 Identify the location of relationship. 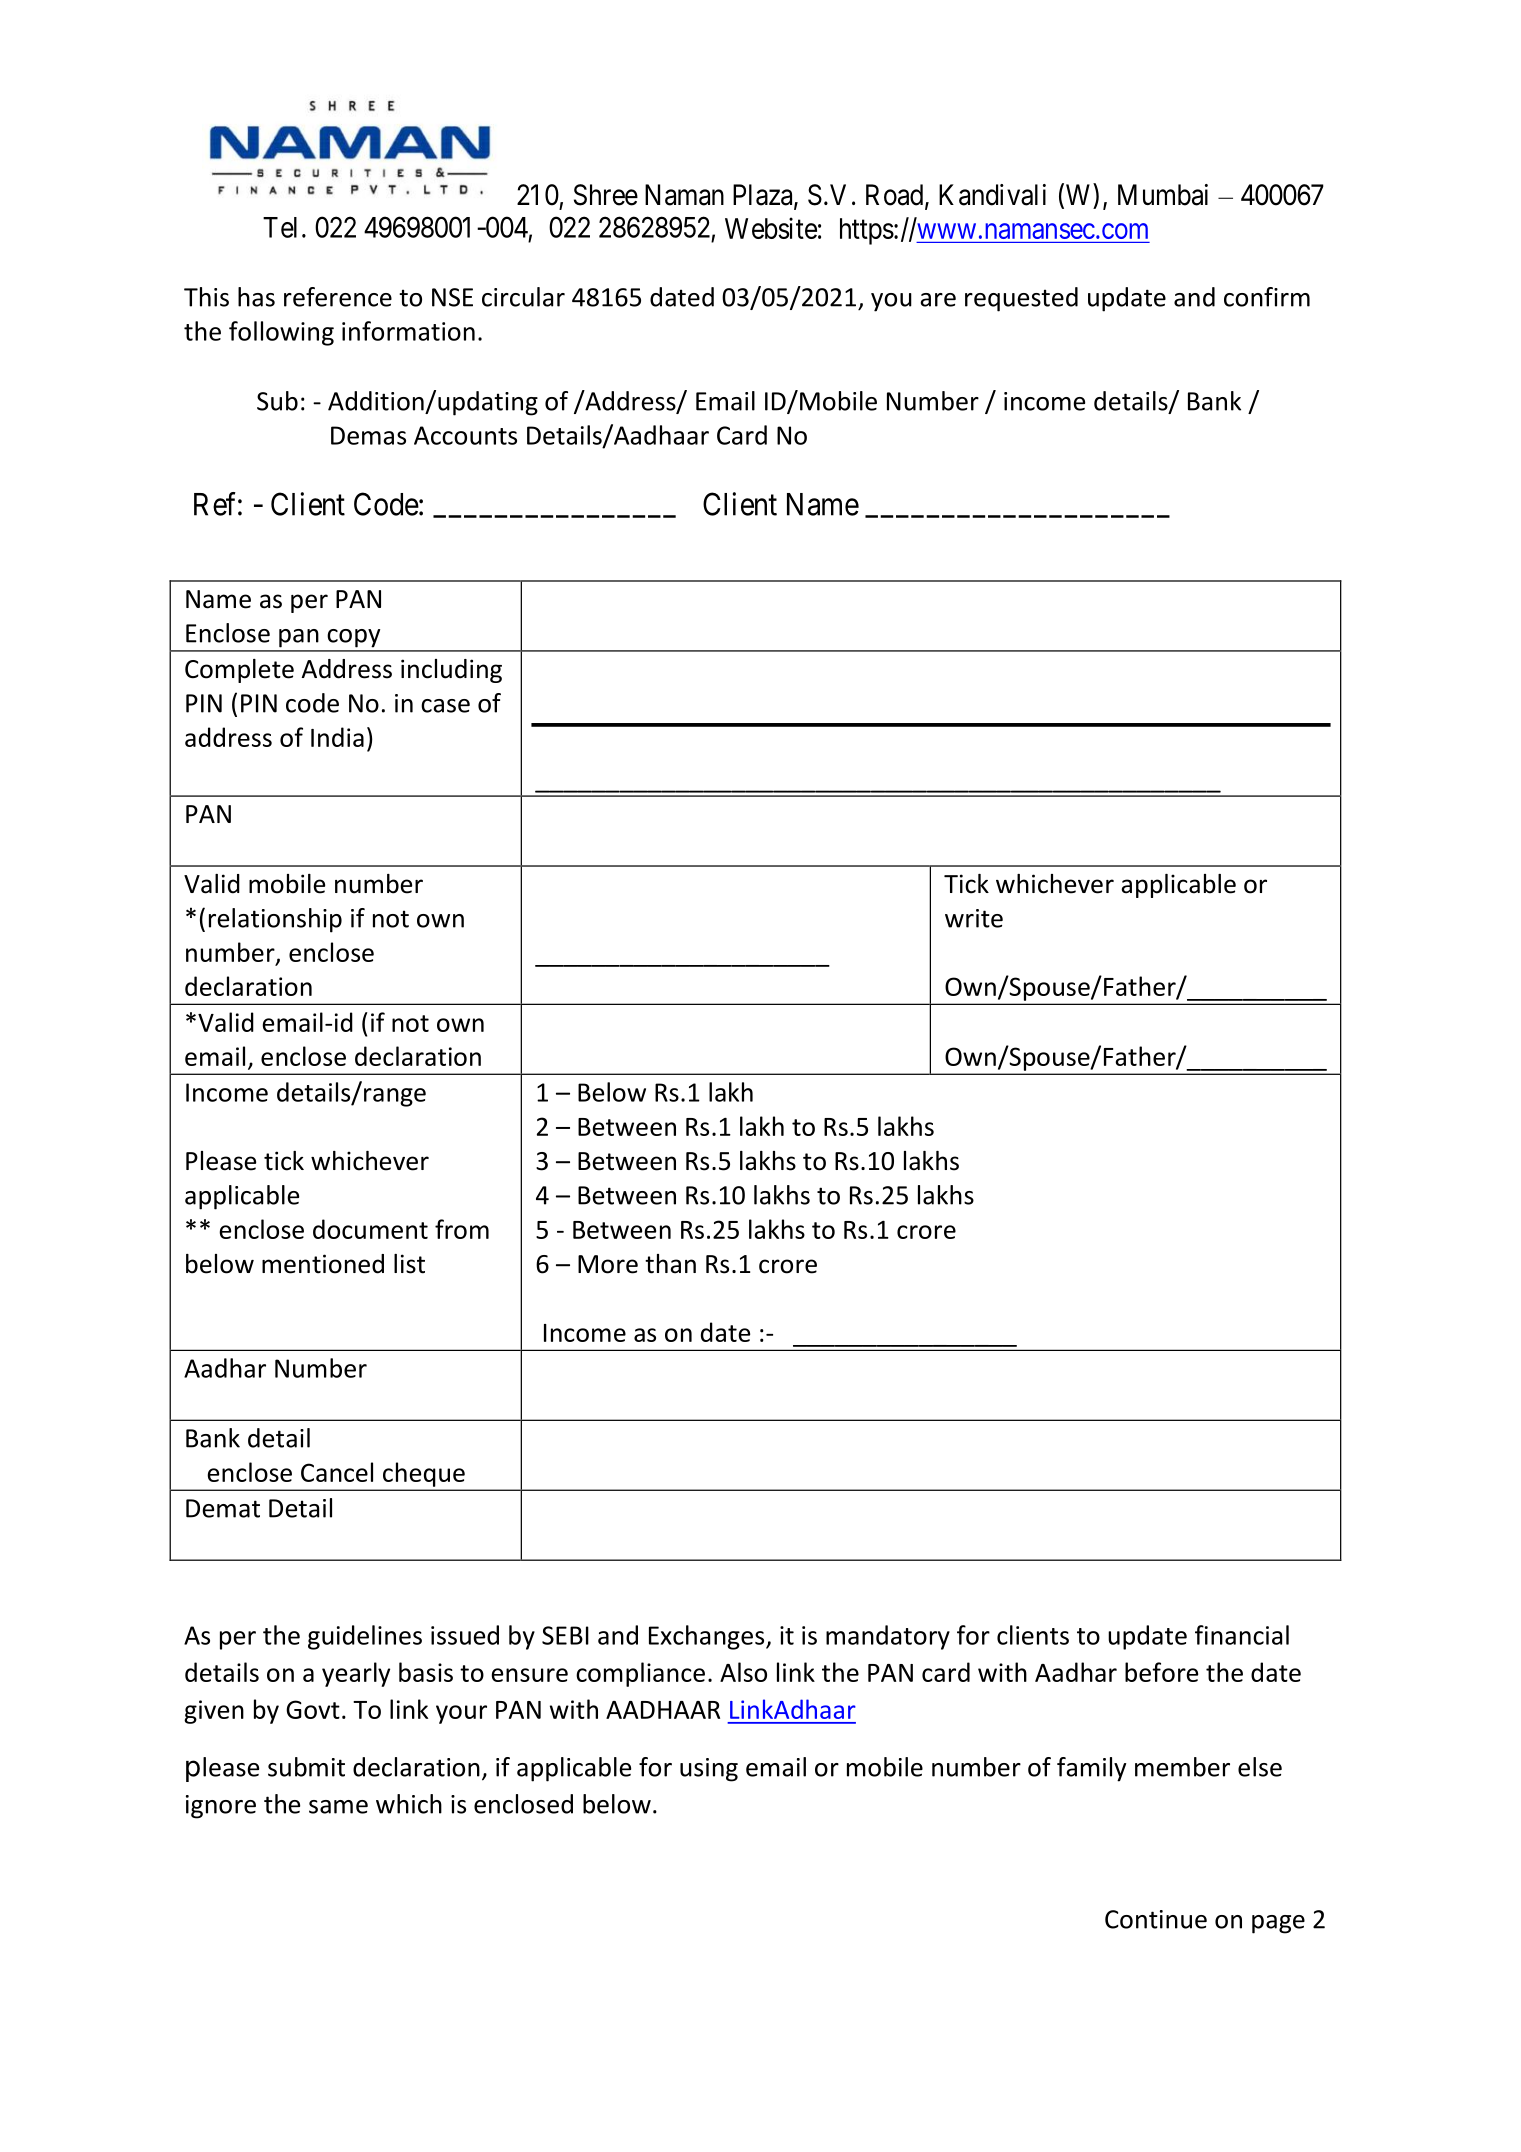
(275, 920).
